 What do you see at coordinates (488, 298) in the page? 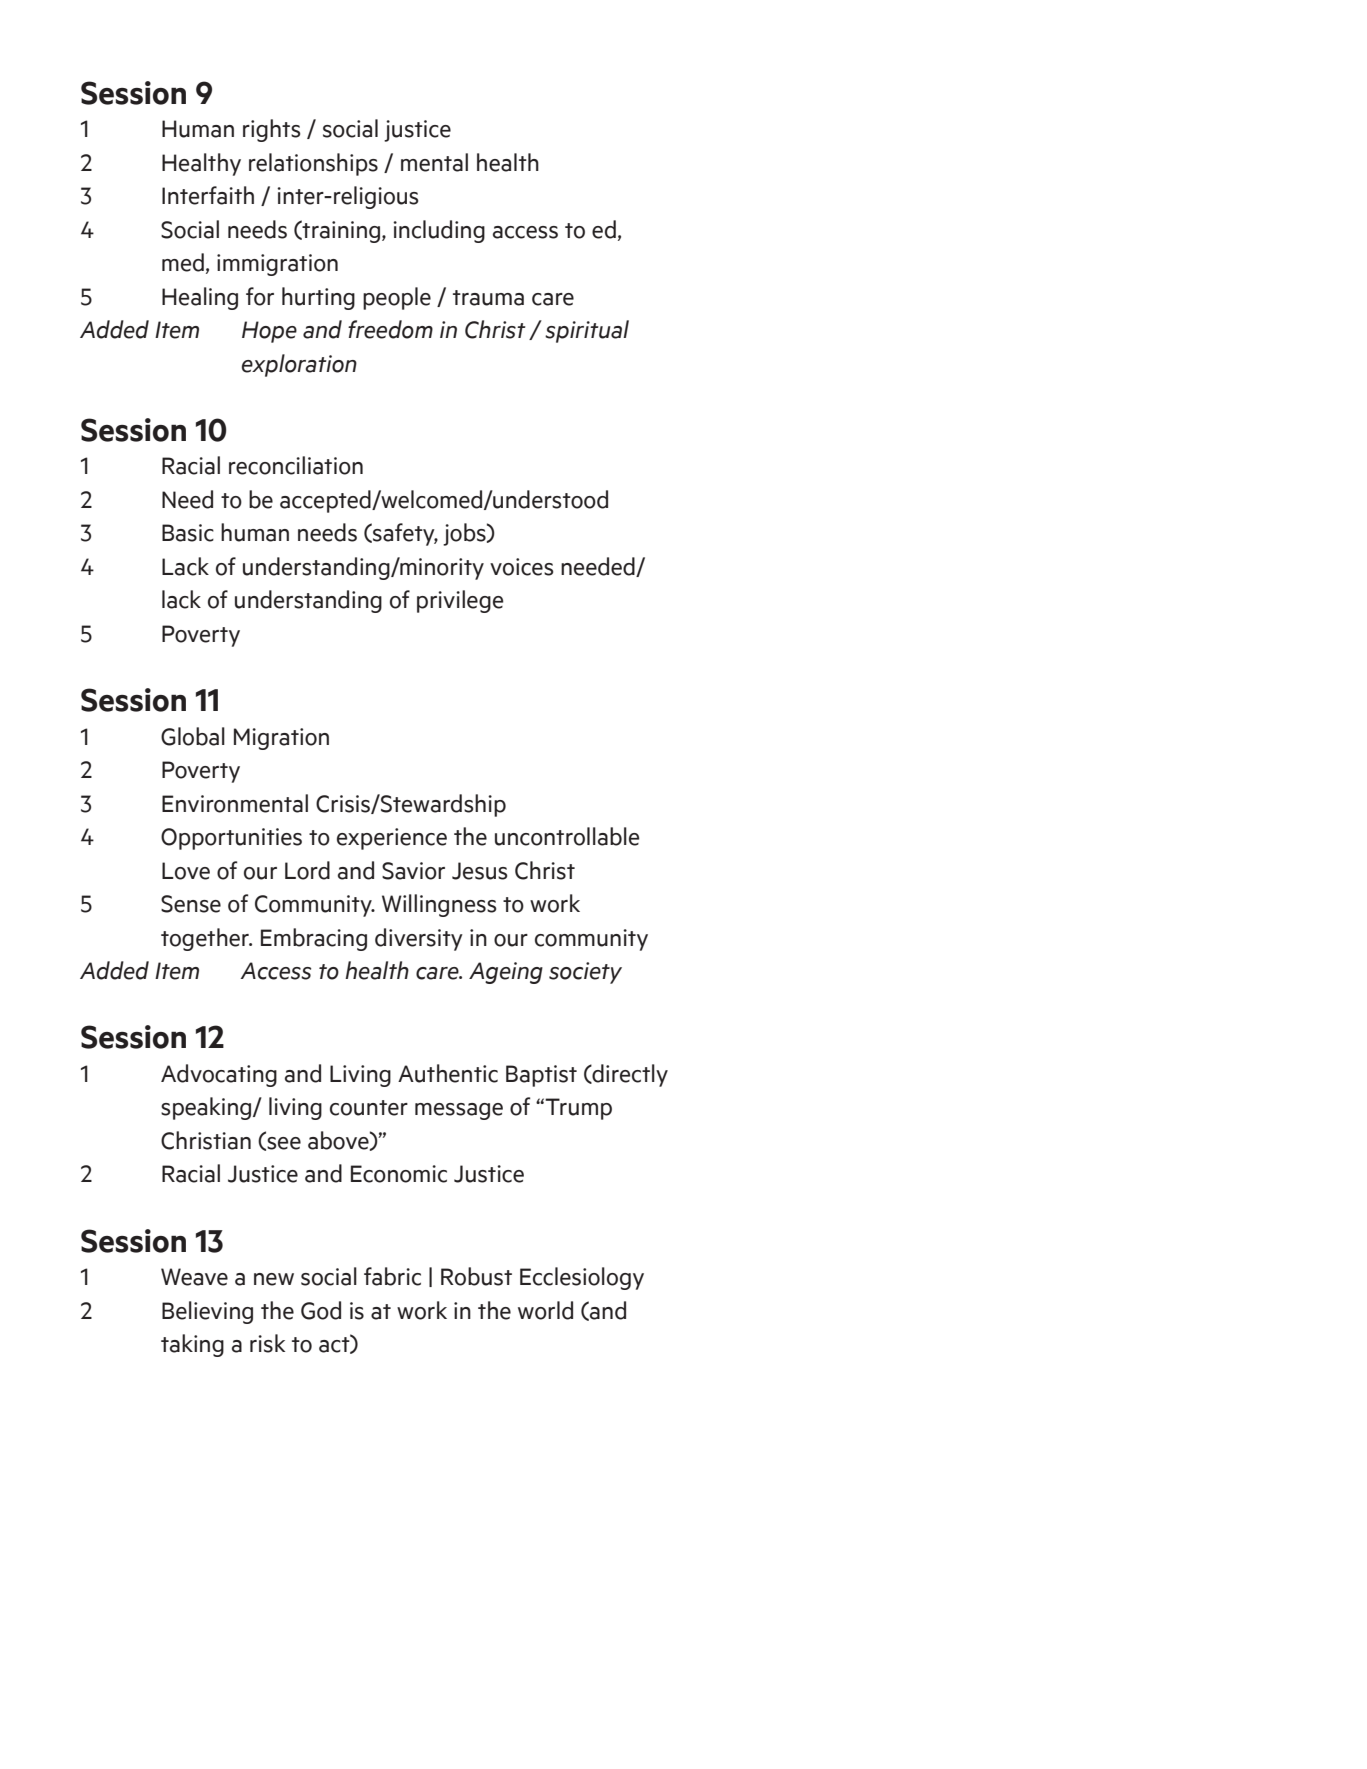
I see `trauma` at bounding box center [488, 298].
